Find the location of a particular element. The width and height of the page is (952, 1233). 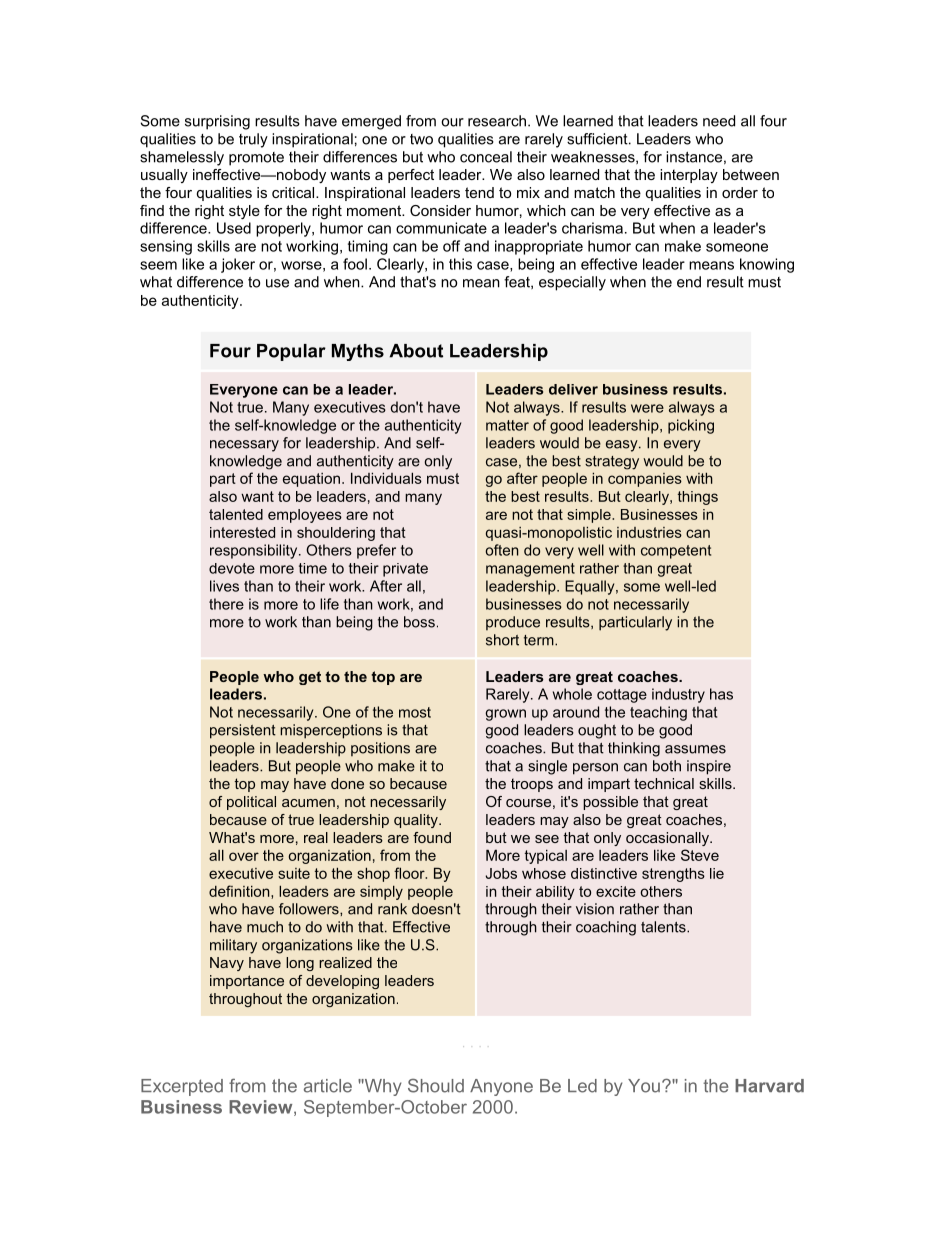

truly is located at coordinates (253, 140).
